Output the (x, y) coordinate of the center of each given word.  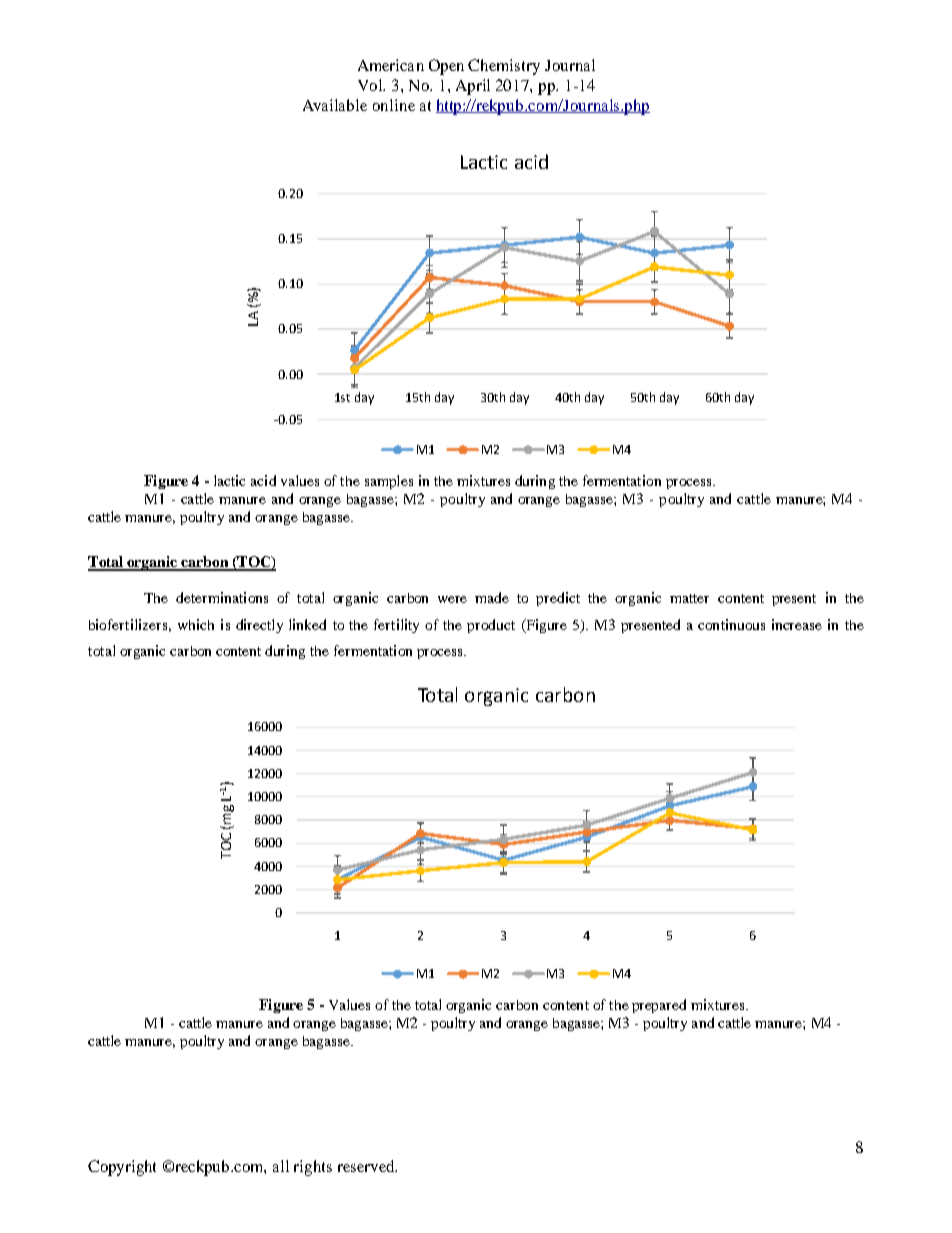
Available (335, 105)
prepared (659, 1006)
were (452, 599)
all (281, 1166)
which (196, 624)
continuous (731, 624)
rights (313, 1168)
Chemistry (504, 67)
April (473, 87)
